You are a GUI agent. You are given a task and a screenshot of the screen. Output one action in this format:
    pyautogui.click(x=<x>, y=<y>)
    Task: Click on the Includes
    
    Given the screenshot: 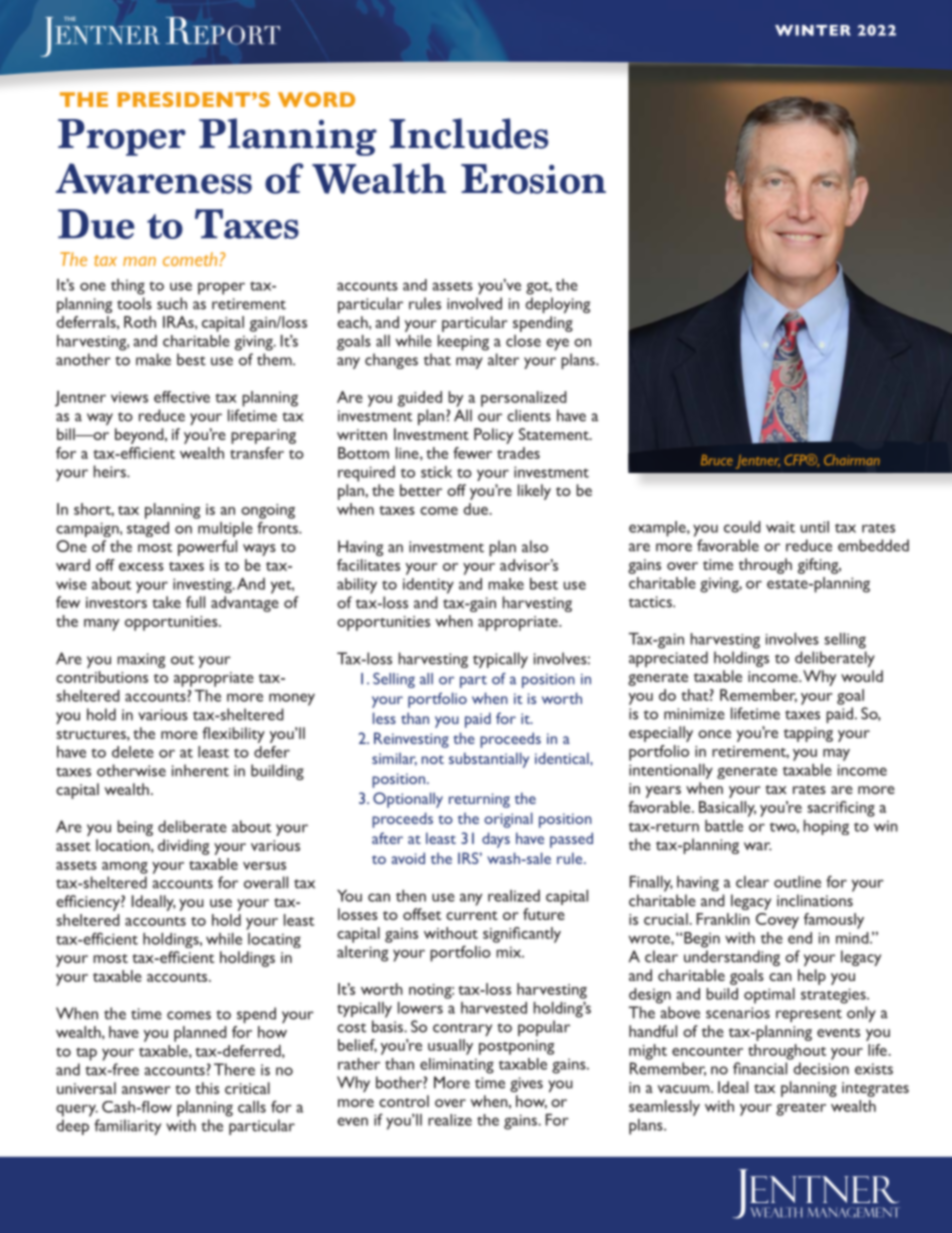 What is the action you would take?
    pyautogui.click(x=469, y=133)
